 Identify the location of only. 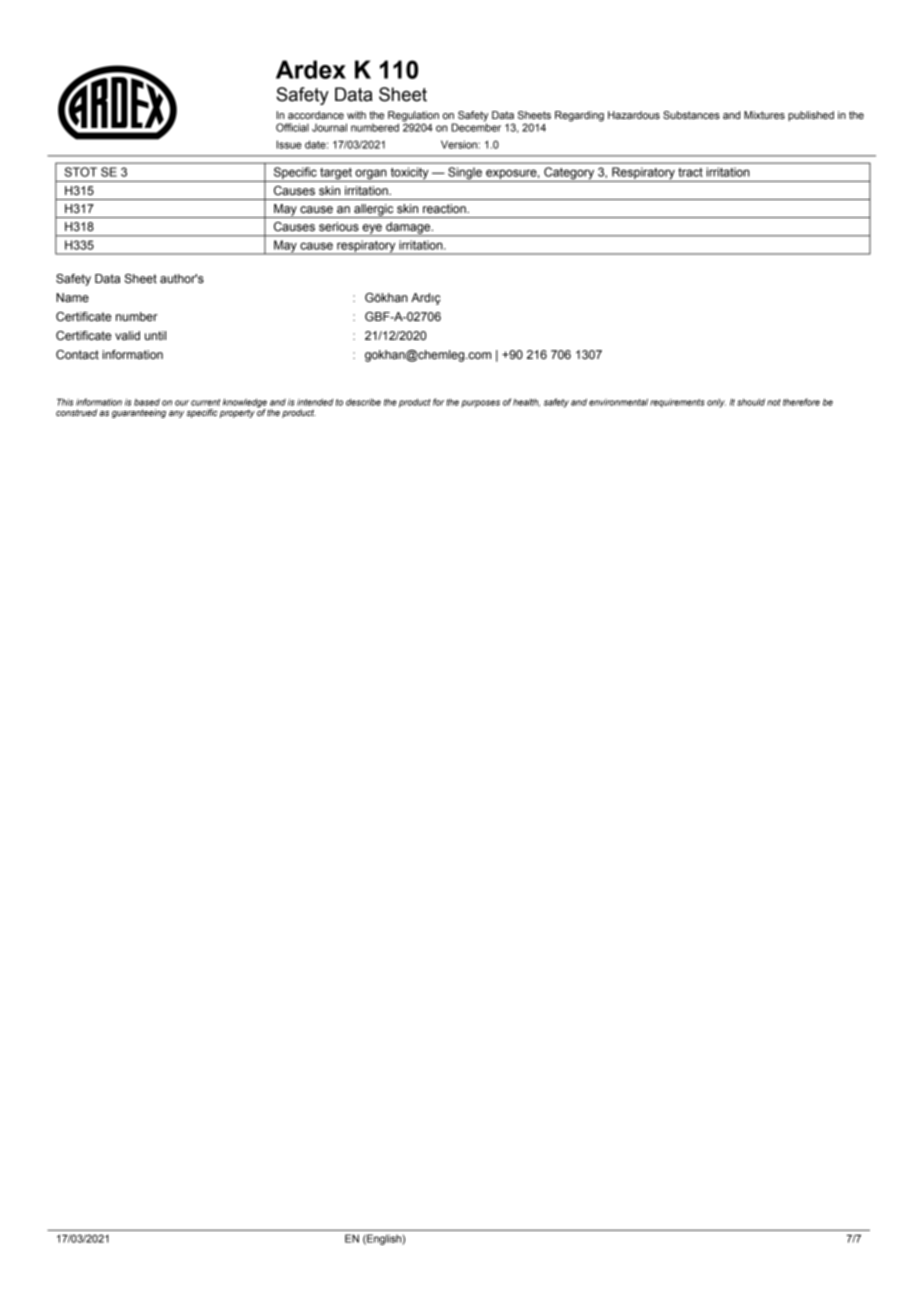
(716, 403).
